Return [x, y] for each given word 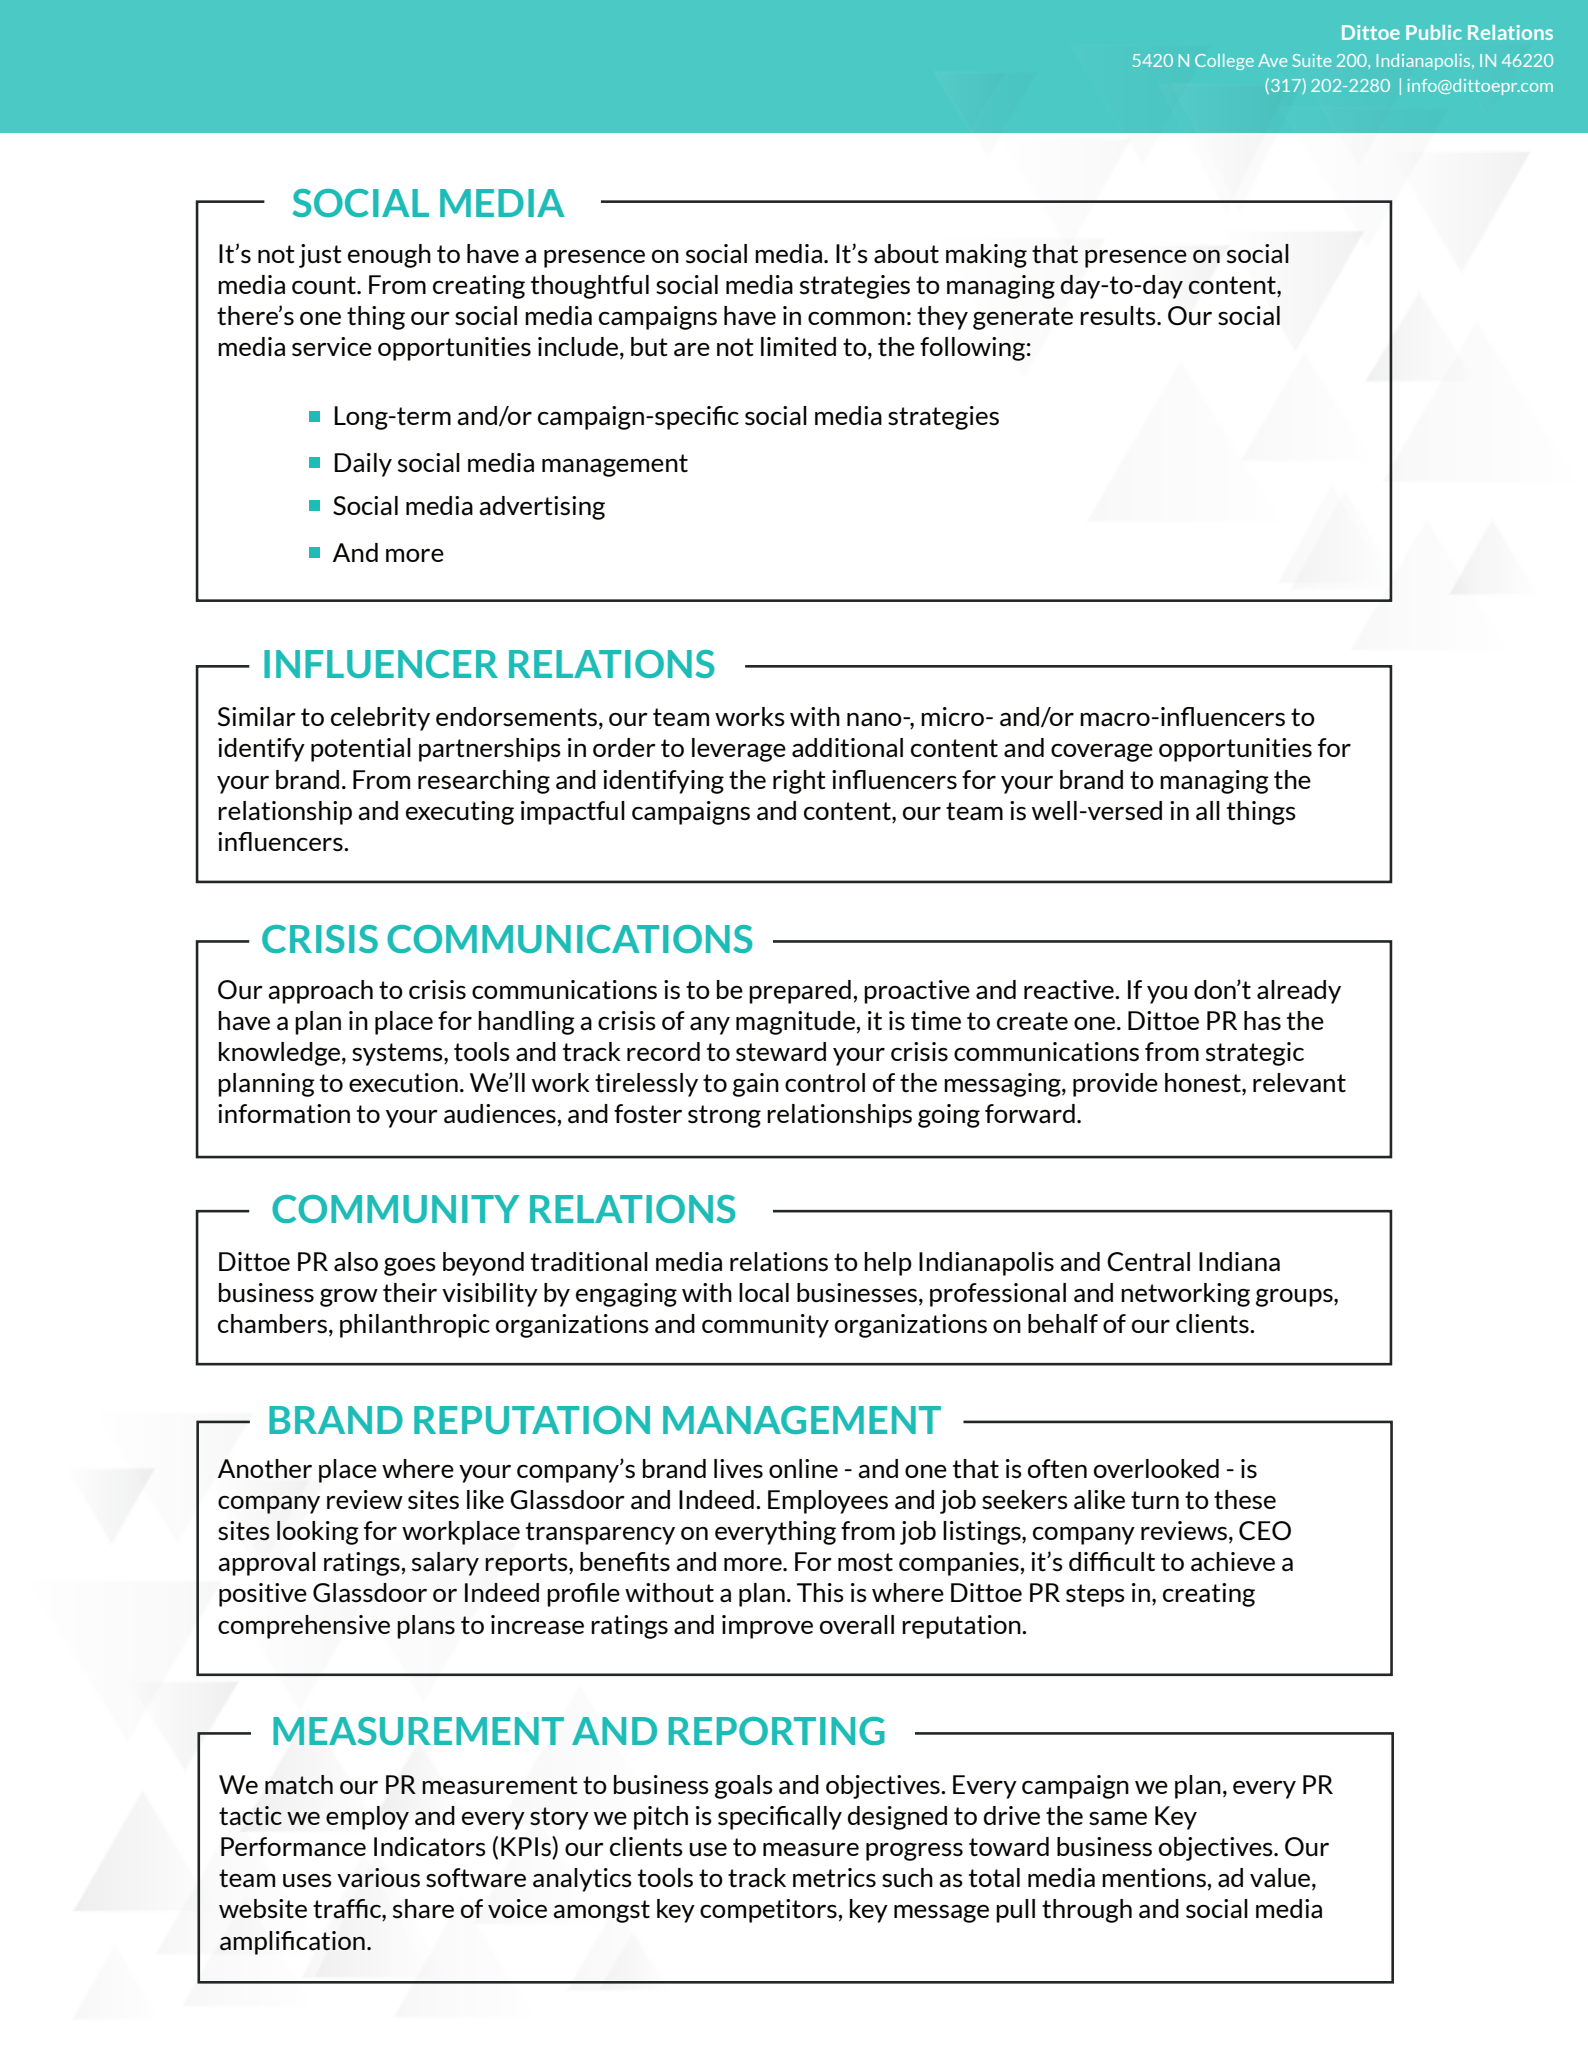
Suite [1311, 60]
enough [389, 256]
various [378, 1878]
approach [320, 992]
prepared [800, 992]
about [906, 254]
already [1299, 992]
